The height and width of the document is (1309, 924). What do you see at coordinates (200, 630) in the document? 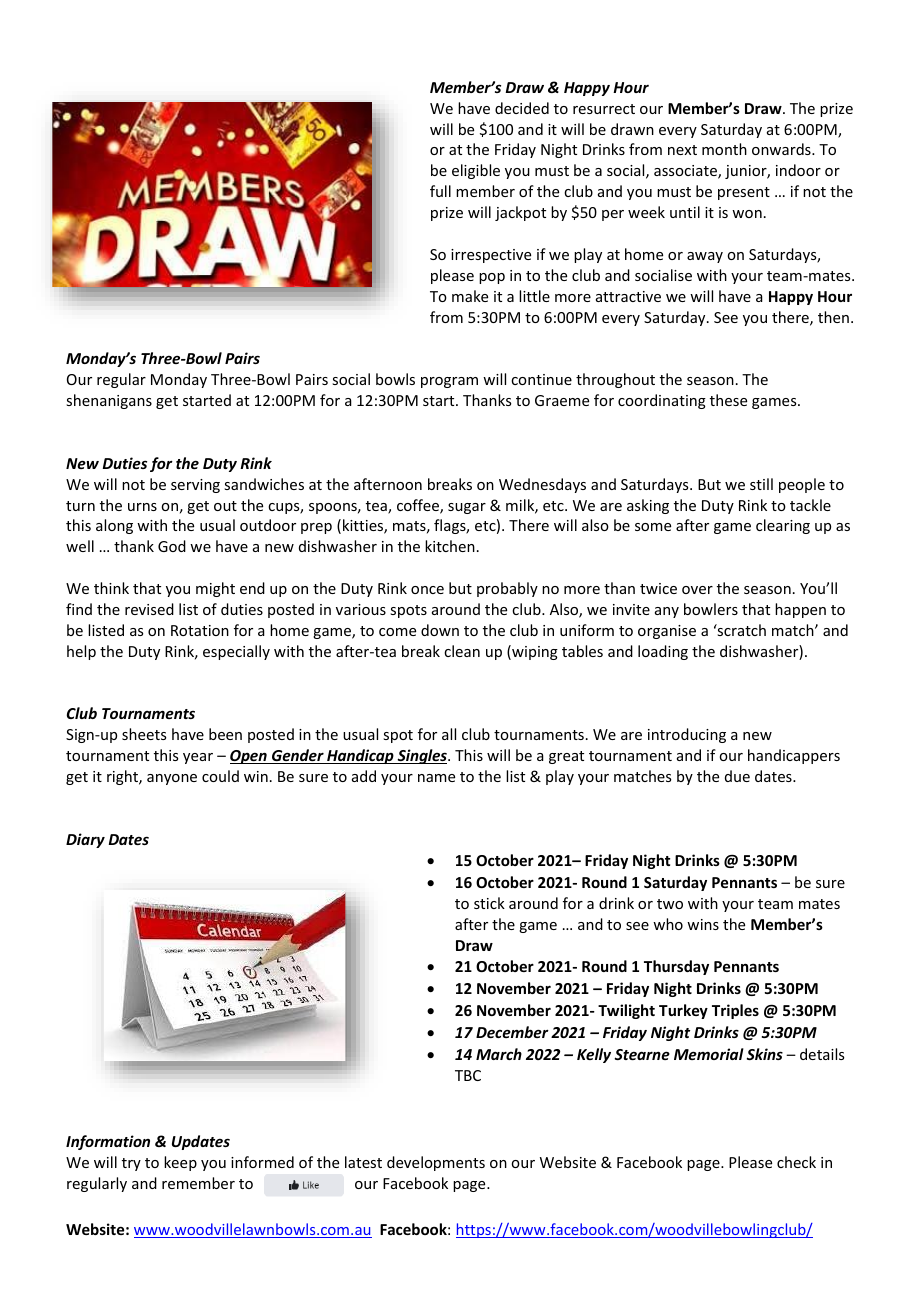
I see `Rotation` at bounding box center [200, 630].
